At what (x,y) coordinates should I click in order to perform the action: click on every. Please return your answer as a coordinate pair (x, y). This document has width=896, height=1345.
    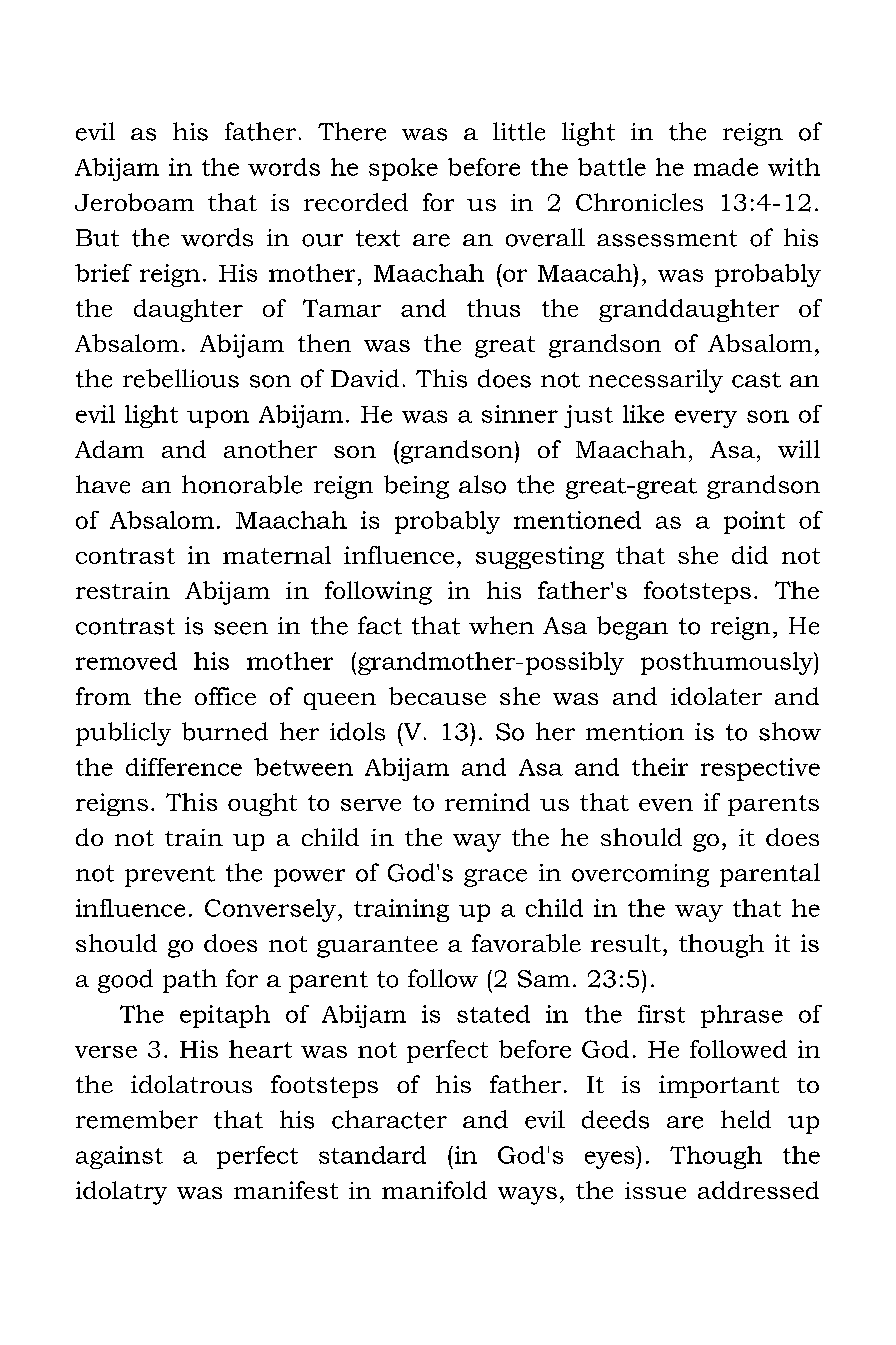
    Looking at the image, I should click on (706, 419).
